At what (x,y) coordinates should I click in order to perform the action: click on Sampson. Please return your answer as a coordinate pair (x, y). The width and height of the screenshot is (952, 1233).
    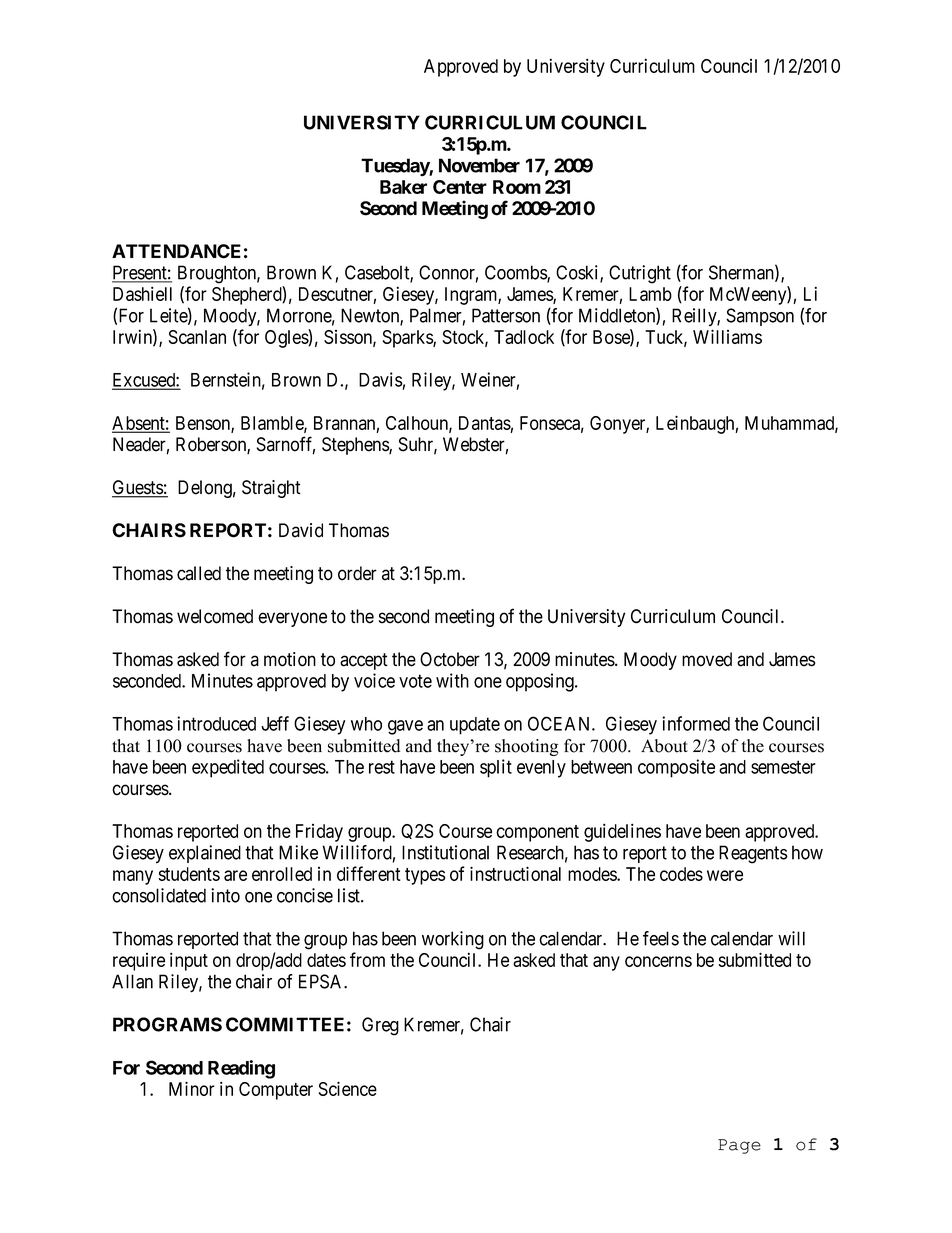
    Looking at the image, I should click on (760, 317).
